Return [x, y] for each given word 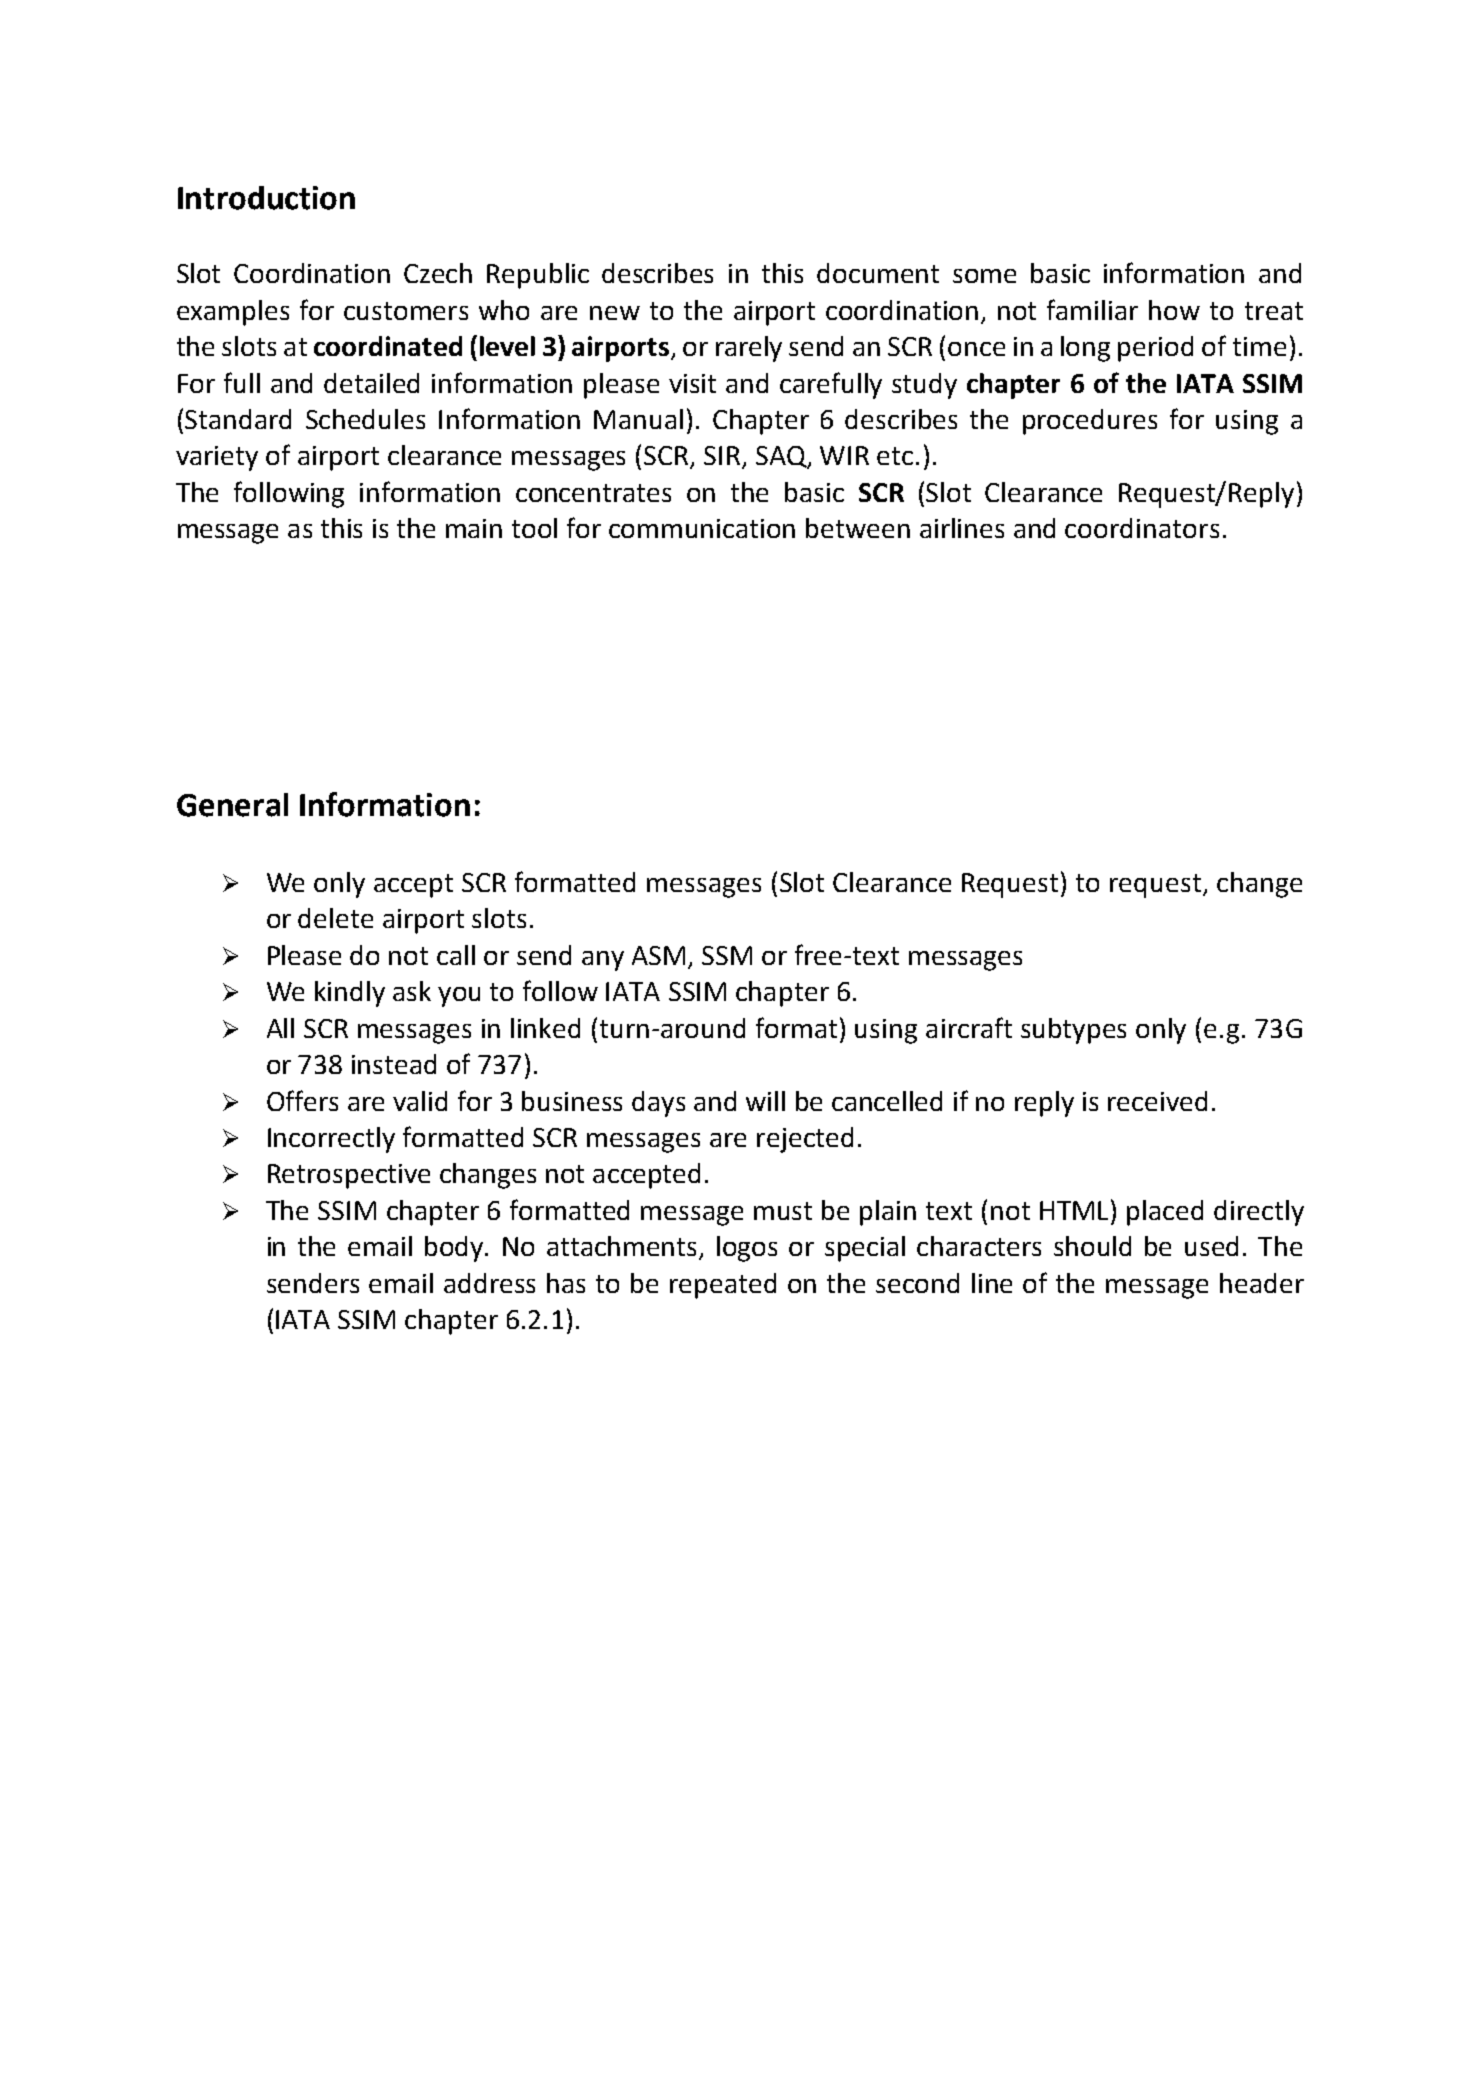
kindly [350, 994]
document [878, 273]
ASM [658, 955]
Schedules [365, 419]
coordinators [1142, 528]
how [1174, 310]
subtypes [1073, 1031]
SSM [727, 955]
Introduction [266, 198]
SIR [723, 457]
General [232, 805]
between [858, 528]
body [455, 1249]
